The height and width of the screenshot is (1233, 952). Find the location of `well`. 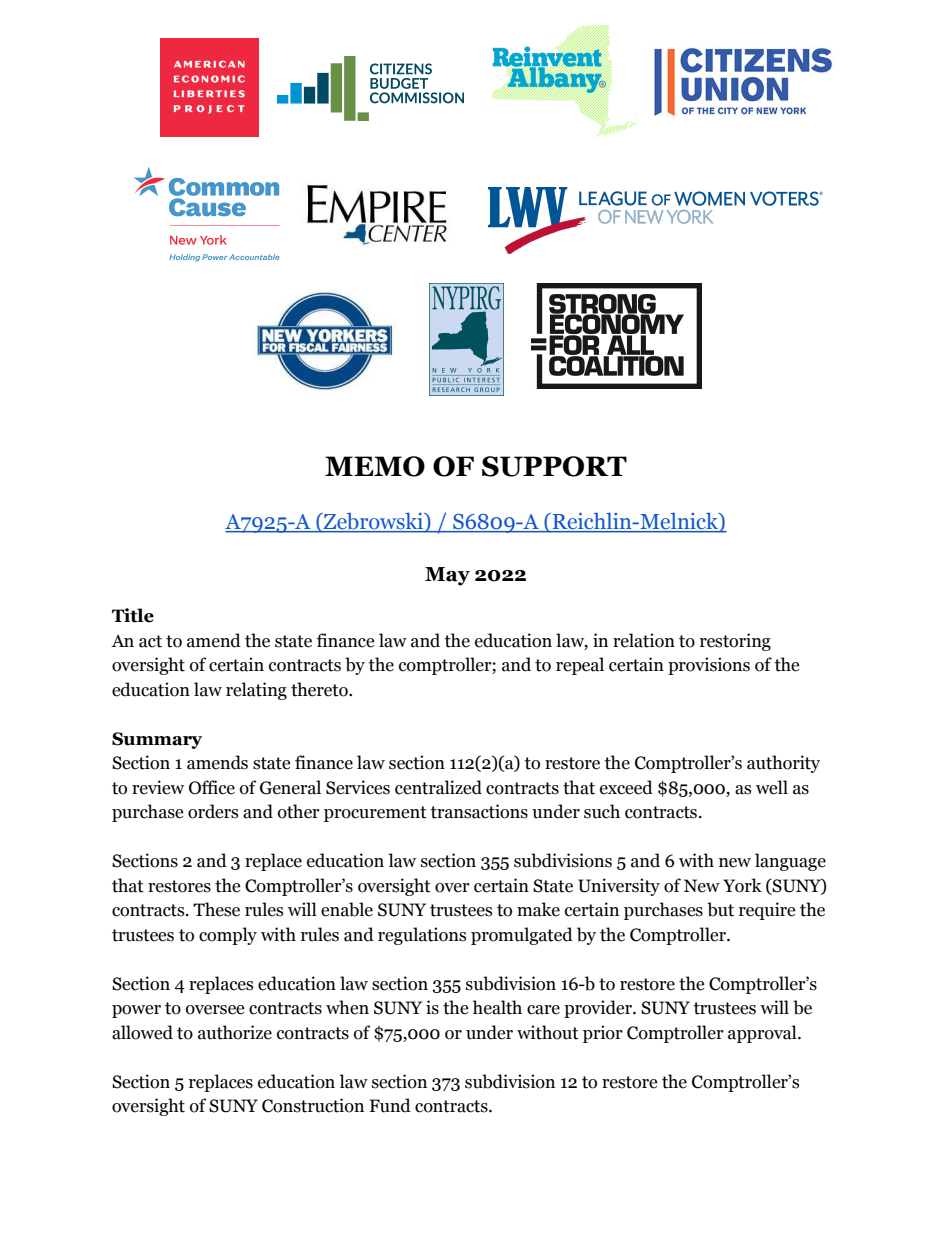

well is located at coordinates (772, 787).
